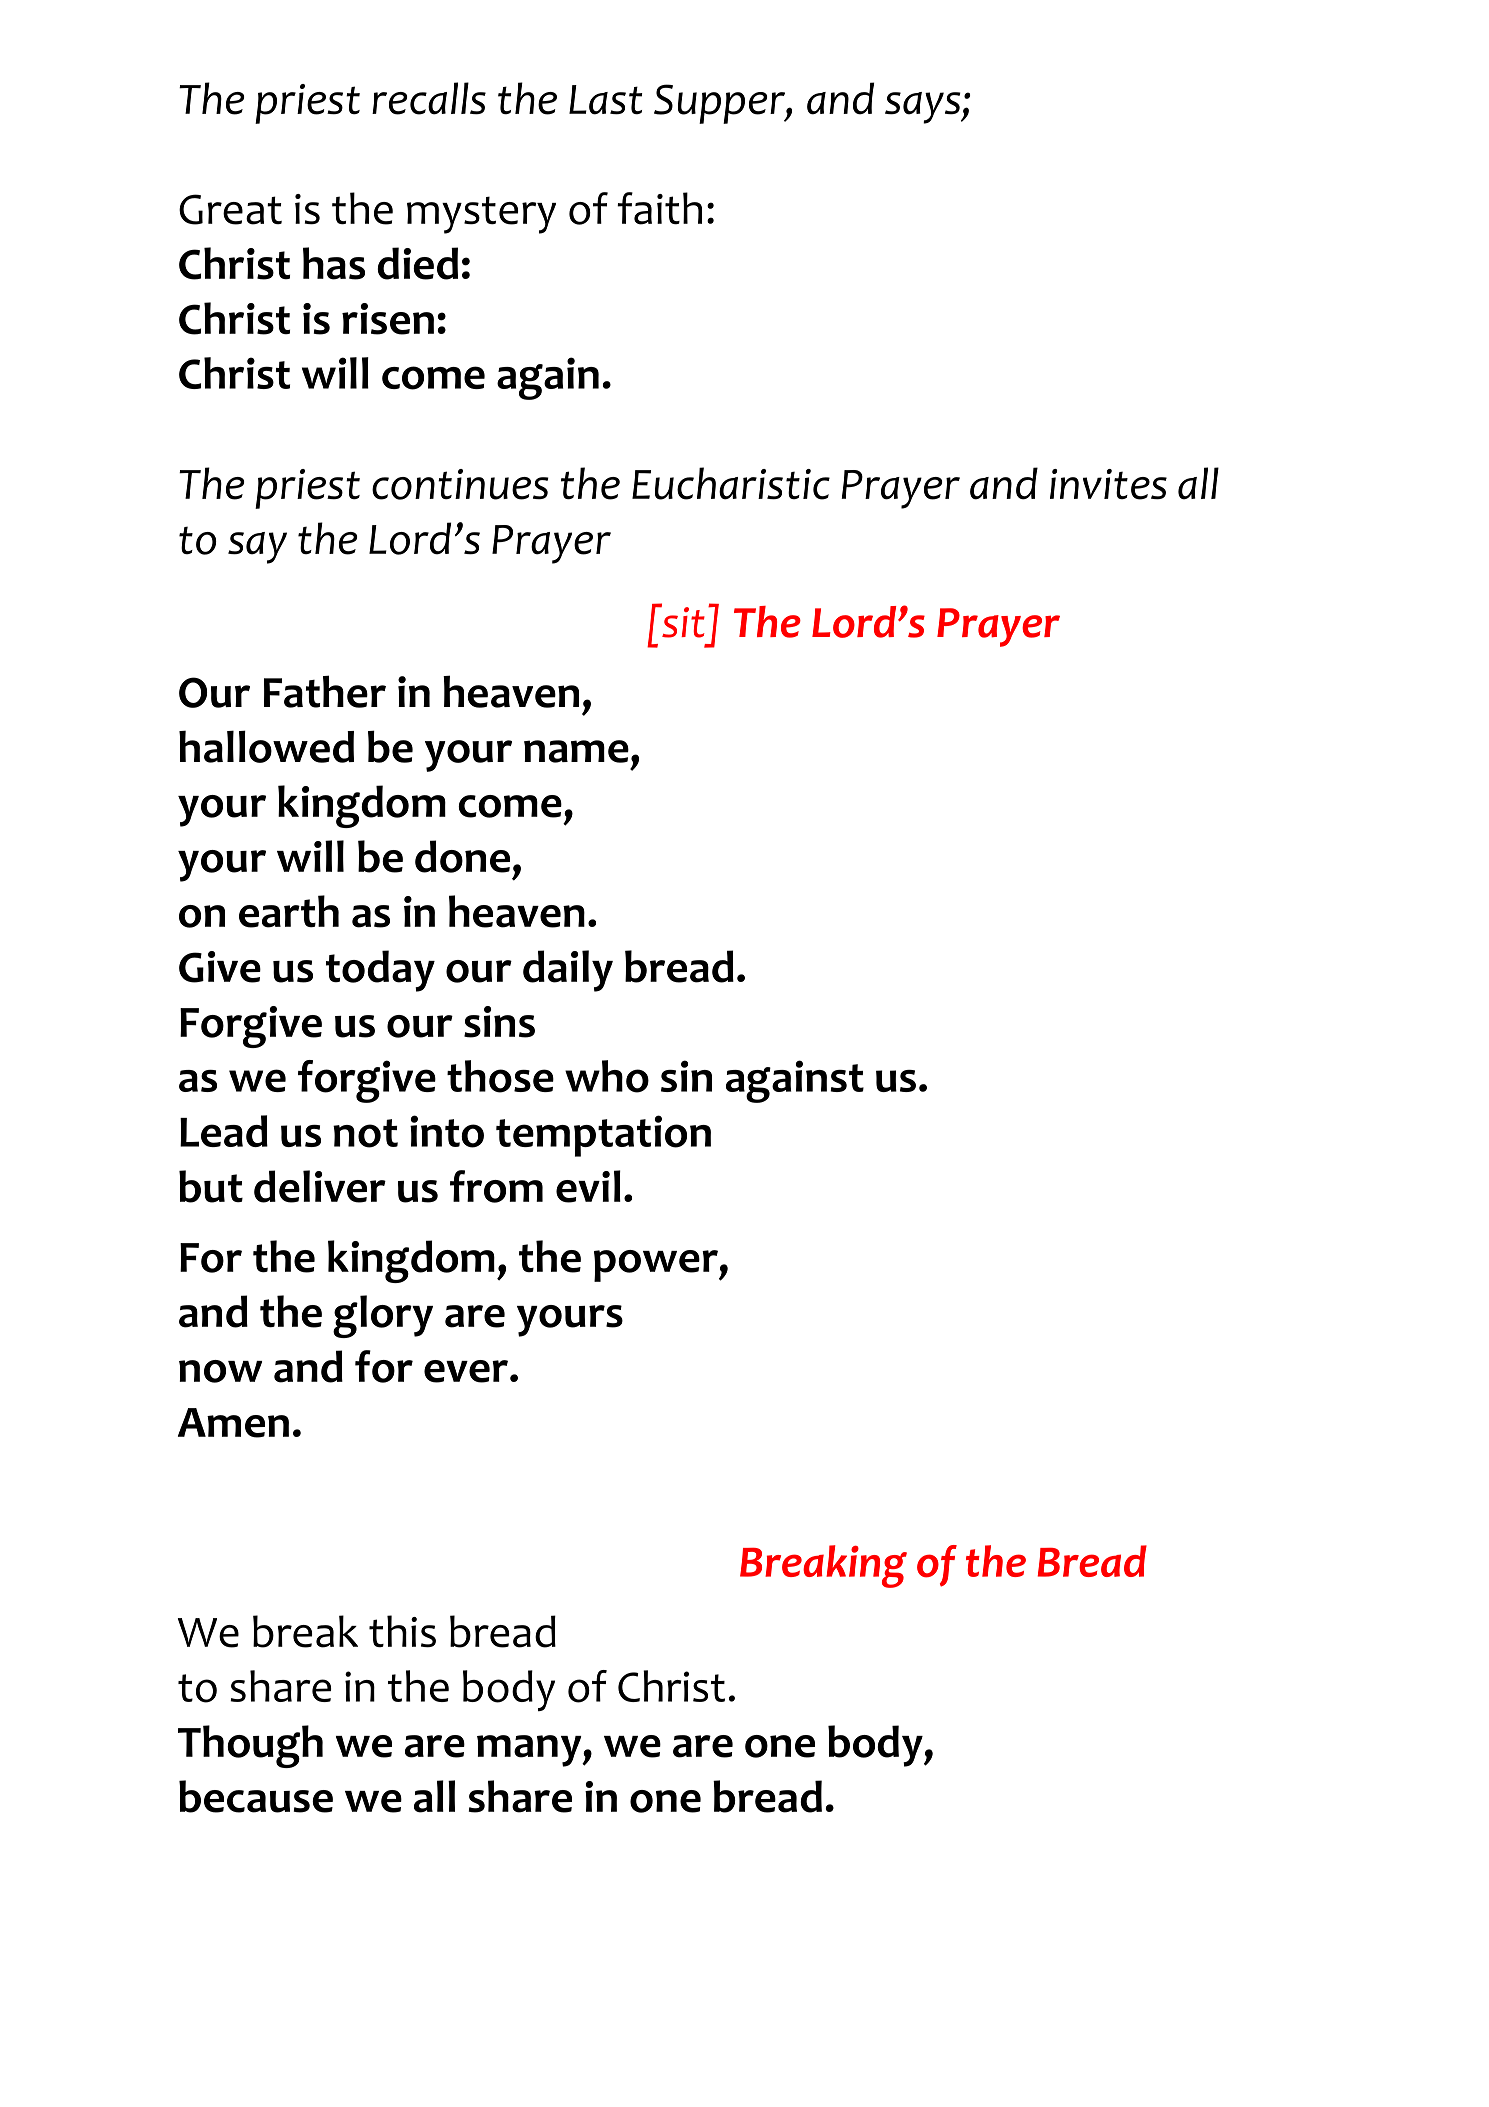  What do you see at coordinates (607, 1076) in the screenshot?
I see `who` at bounding box center [607, 1076].
